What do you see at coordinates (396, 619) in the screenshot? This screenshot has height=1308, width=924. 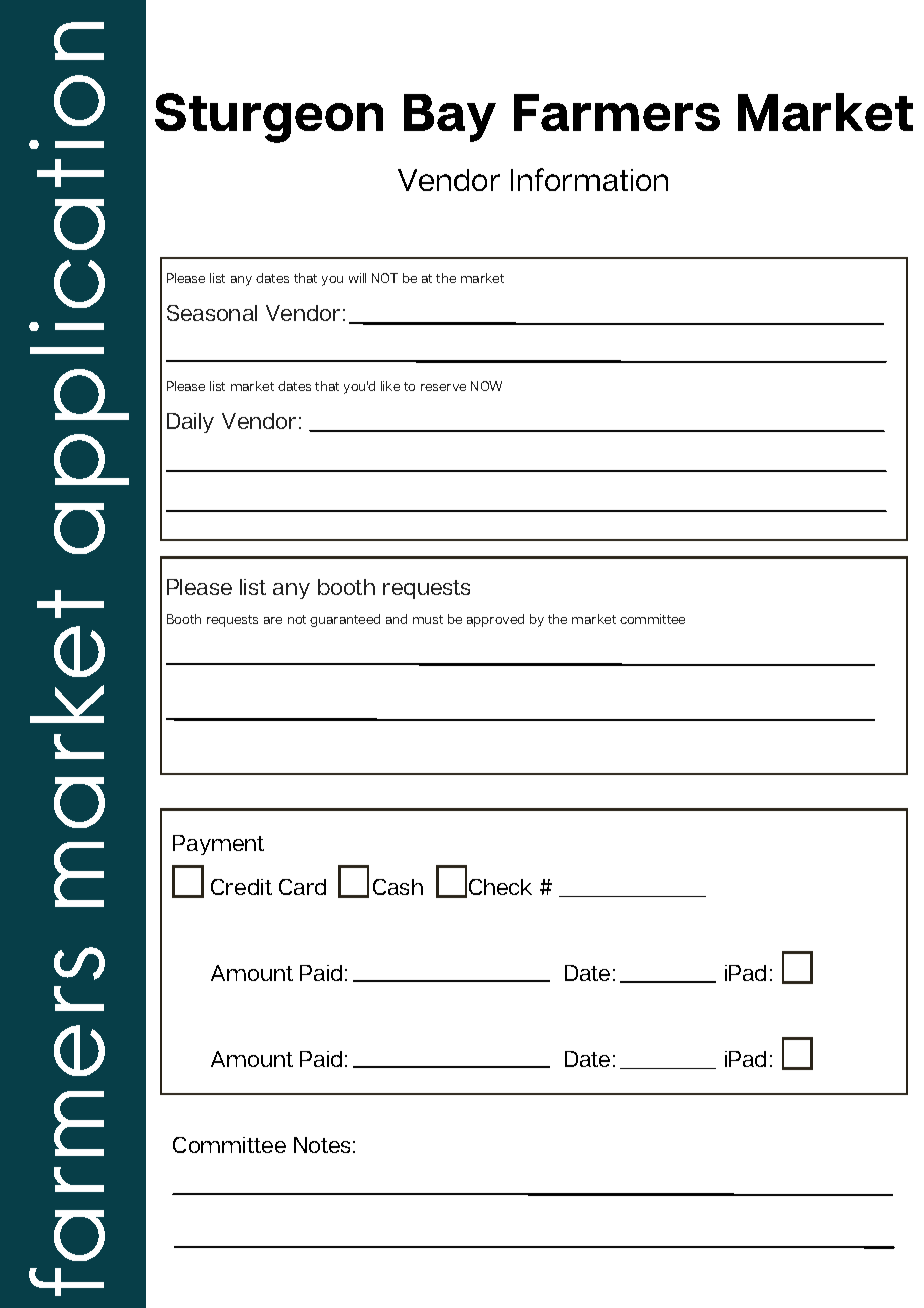 I see `and` at bounding box center [396, 619].
